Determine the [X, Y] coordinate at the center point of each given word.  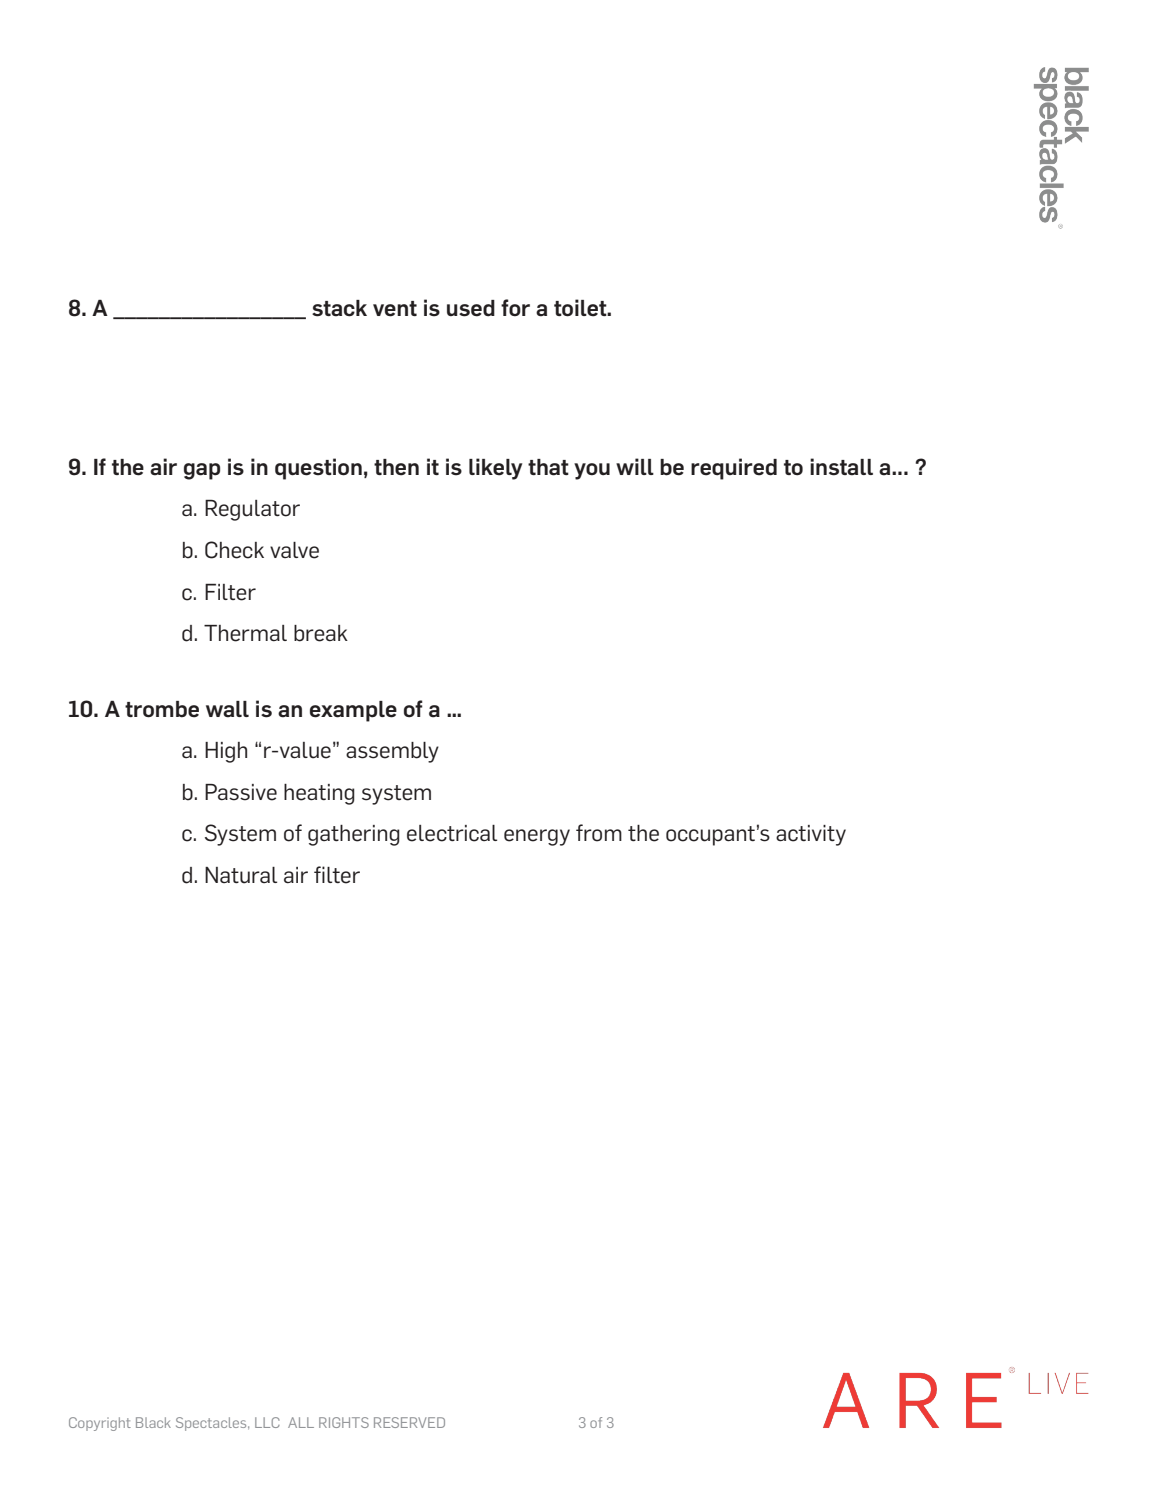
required [734, 469]
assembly [392, 752]
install [841, 467]
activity [811, 835]
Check [234, 550]
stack [339, 308]
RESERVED [409, 1422]
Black [153, 1422]
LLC [267, 1422]
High [226, 752]
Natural [241, 875]
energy [537, 837]
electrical [452, 833]
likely [495, 469]
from [599, 833]
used [471, 308]
